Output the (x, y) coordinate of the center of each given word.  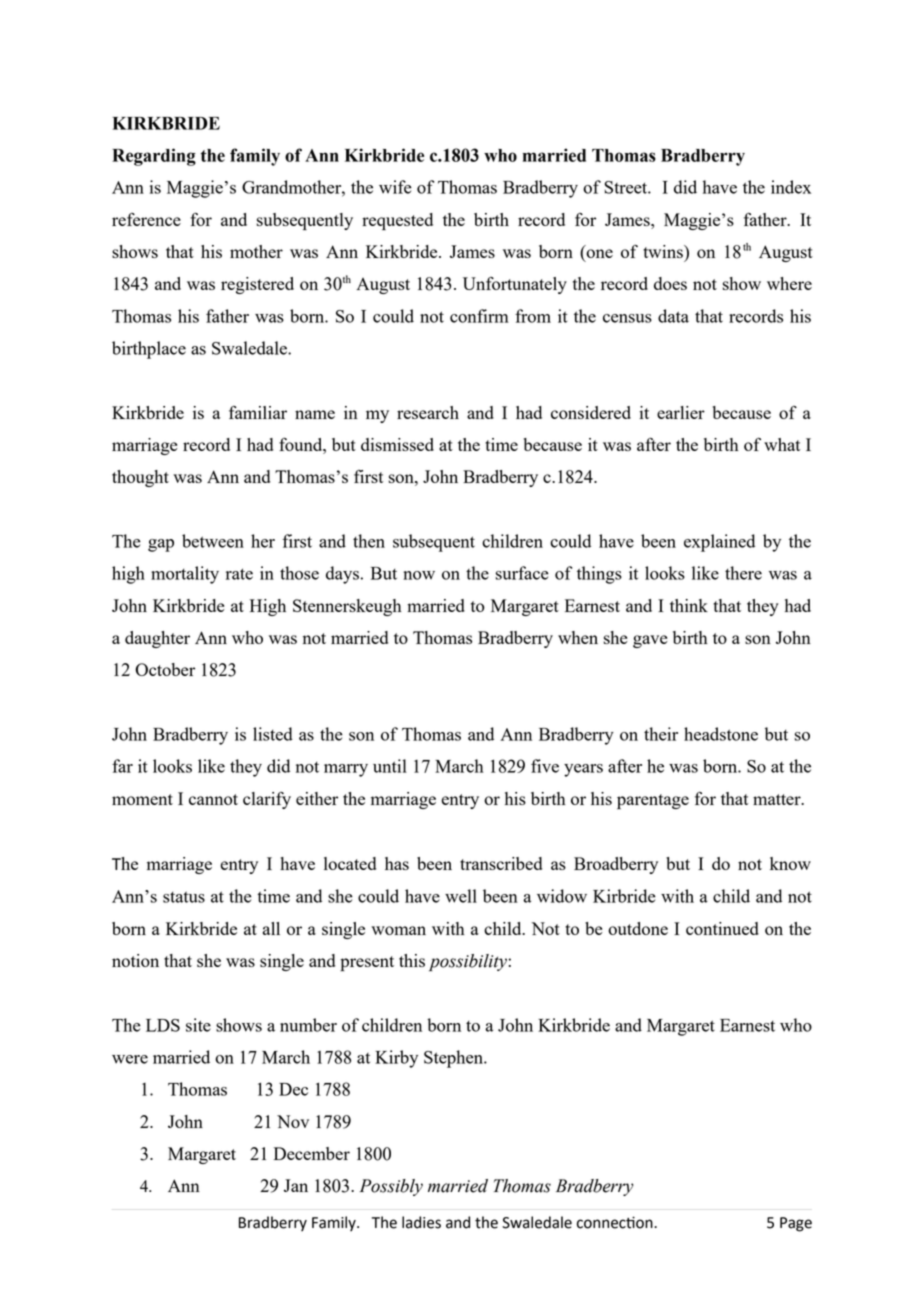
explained (719, 543)
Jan (296, 1185)
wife (395, 187)
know (790, 863)
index (791, 187)
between (213, 541)
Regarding (154, 157)
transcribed (501, 863)
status (184, 897)
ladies (421, 1222)
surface (522, 573)
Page (796, 1224)
